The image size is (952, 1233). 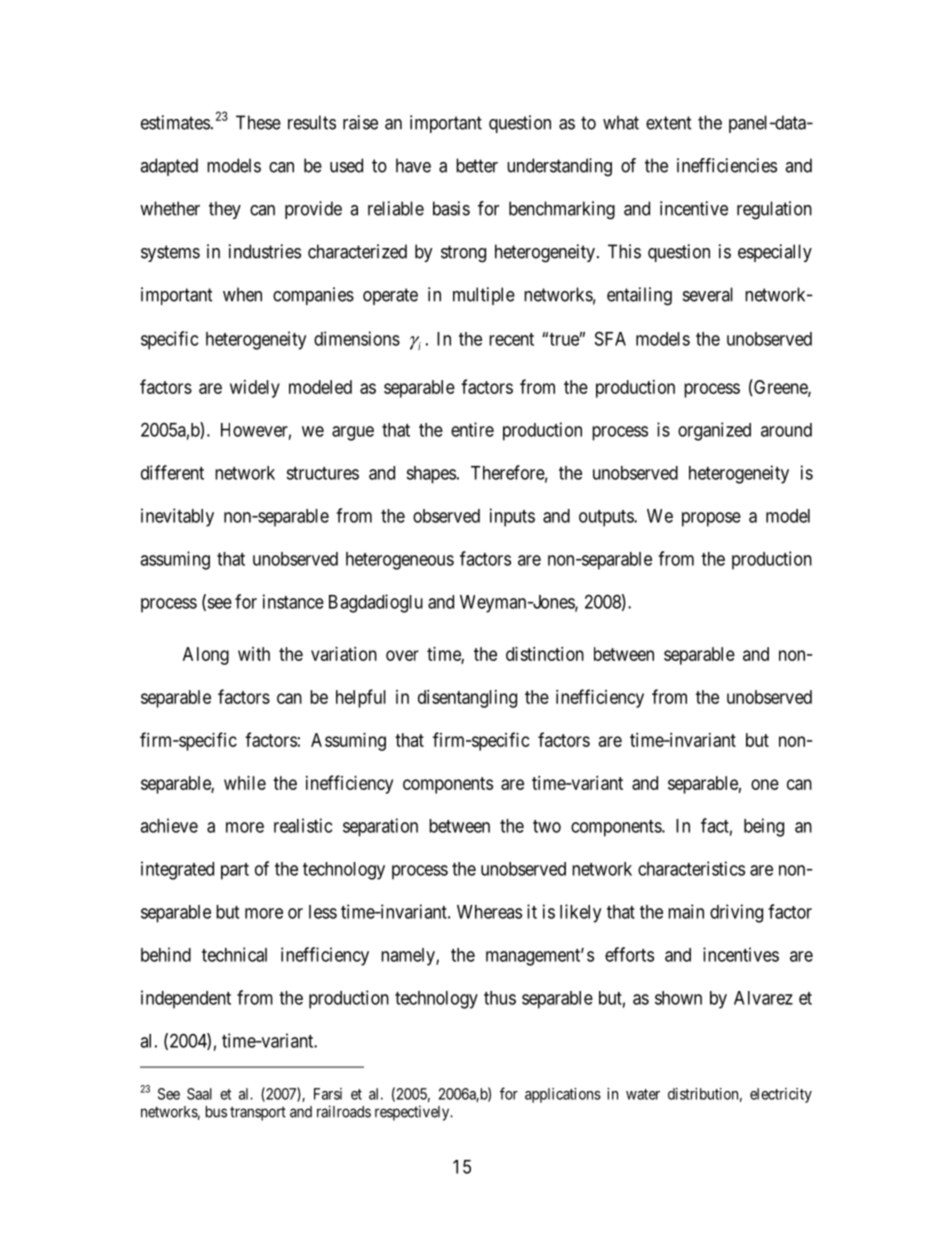 What do you see at coordinates (477, 165) in the document?
I see `better` at bounding box center [477, 165].
